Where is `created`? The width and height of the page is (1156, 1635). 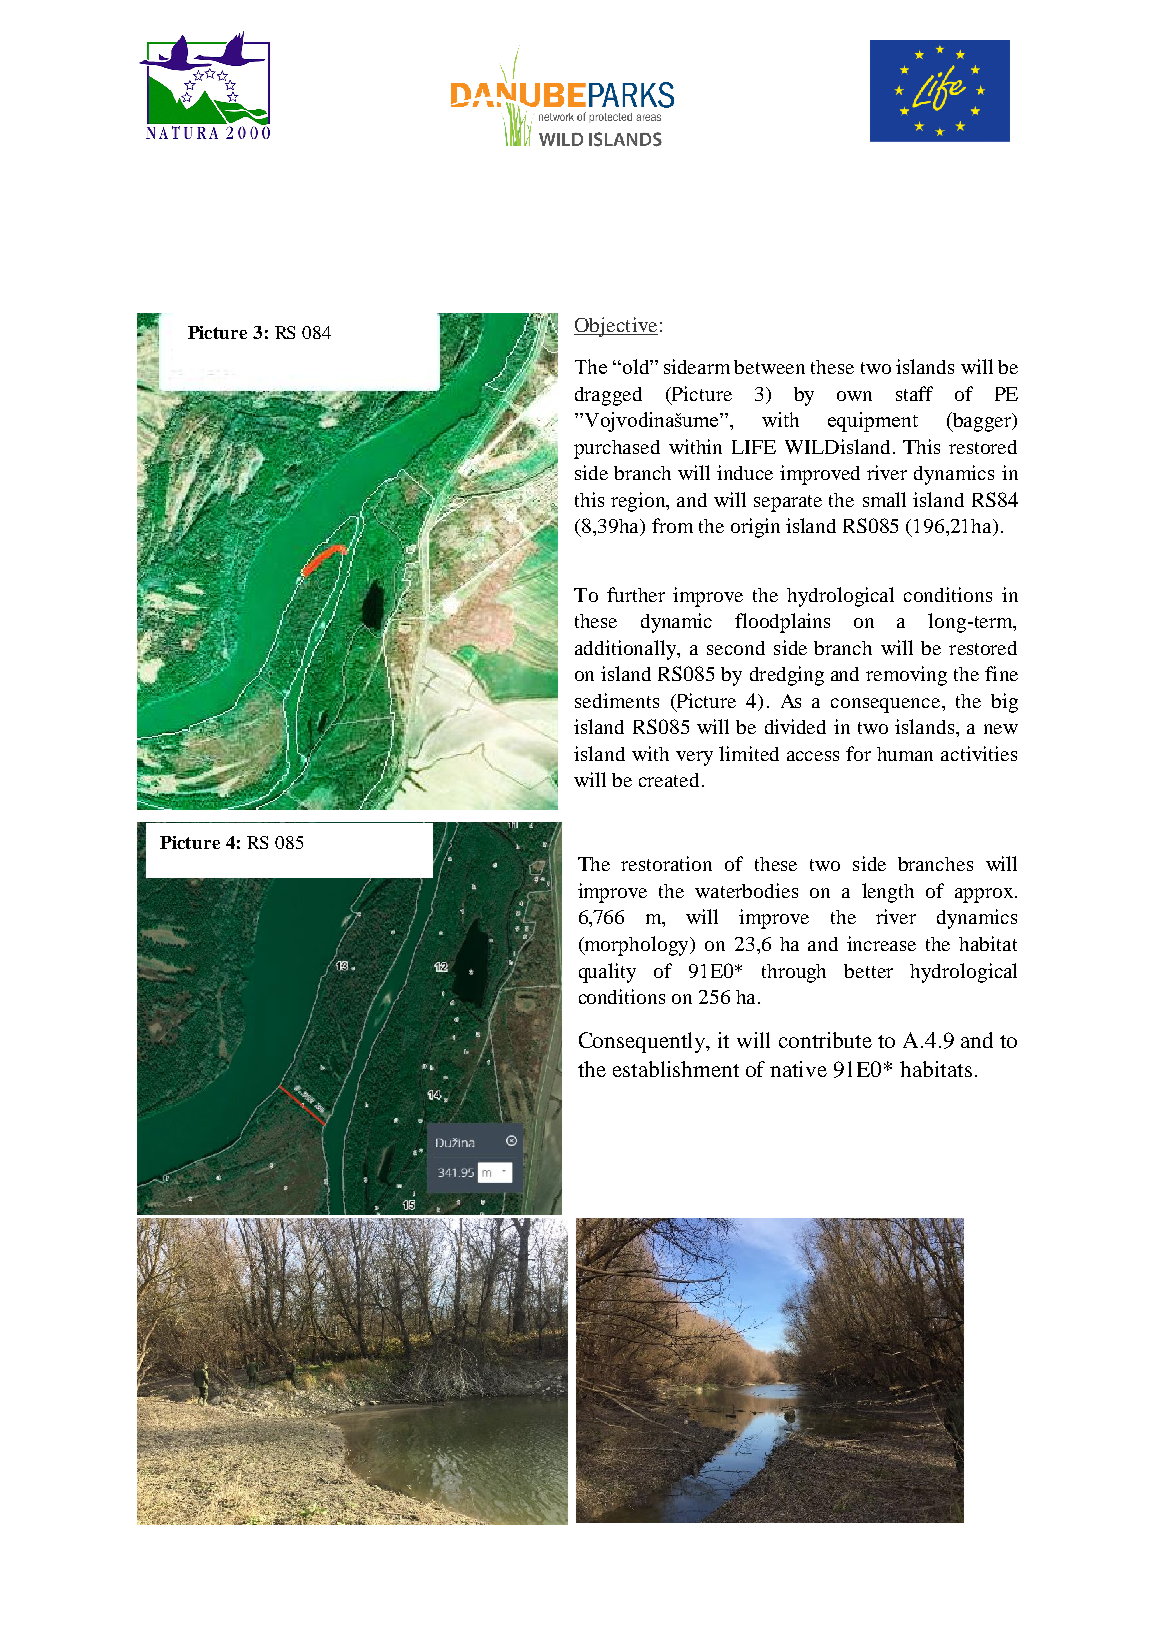 created is located at coordinates (671, 780).
